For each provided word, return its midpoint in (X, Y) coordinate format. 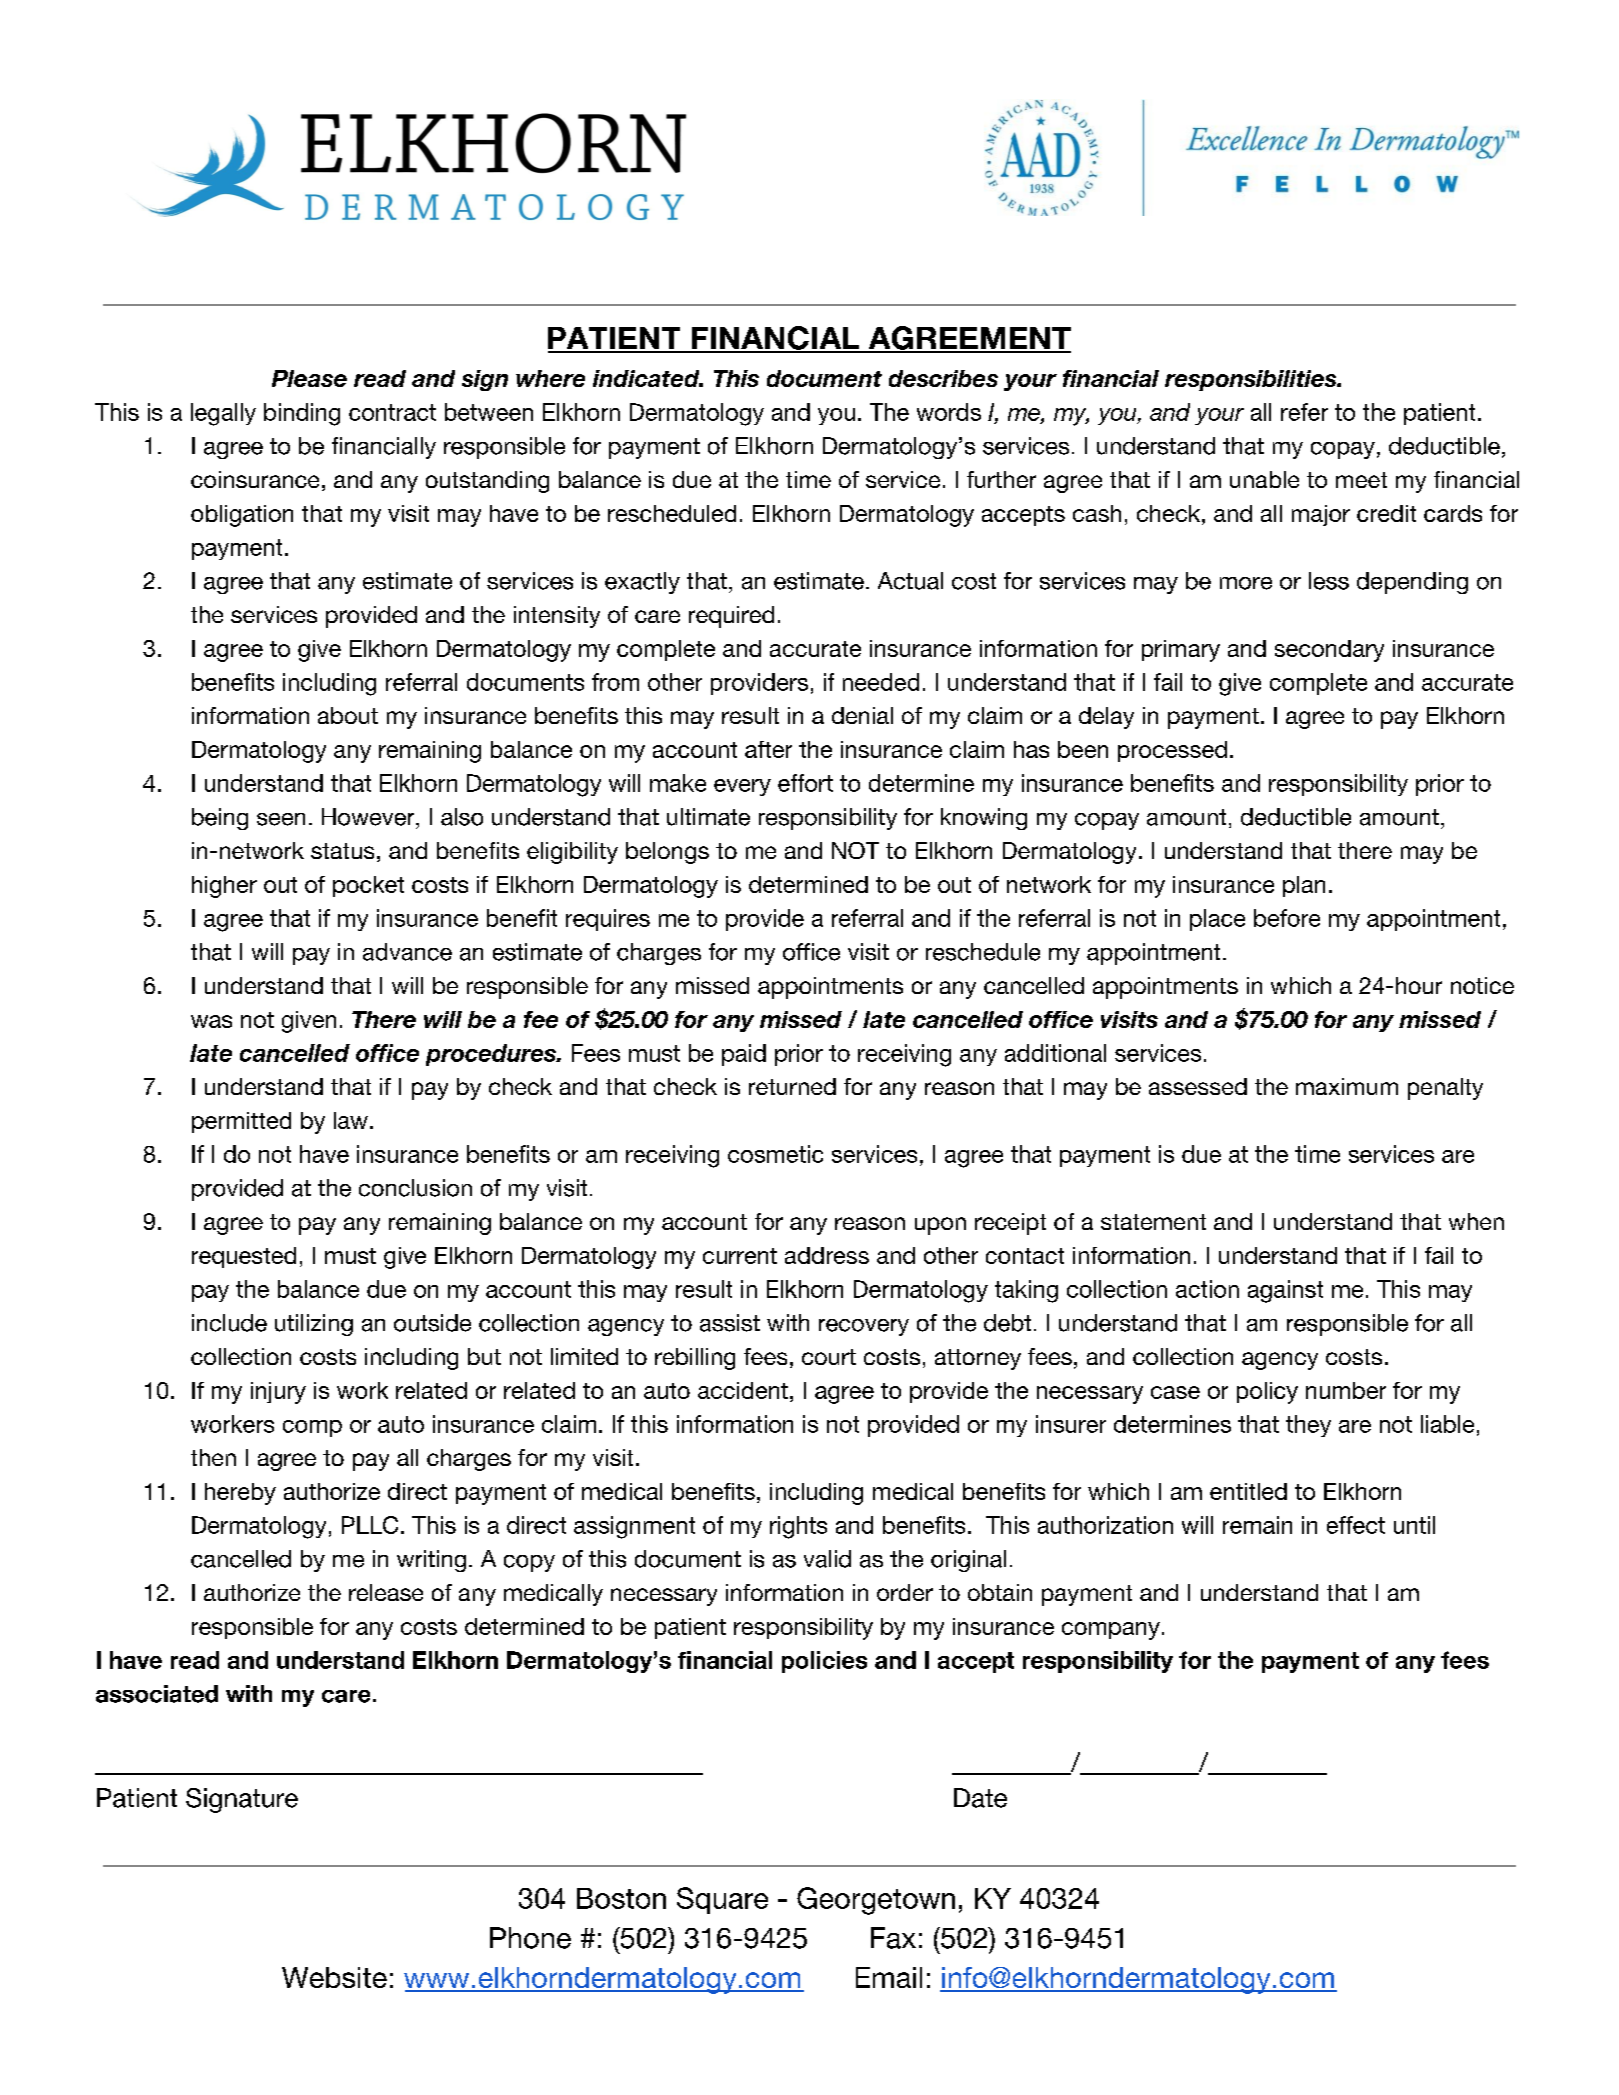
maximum (1347, 1086)
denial (862, 715)
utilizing (314, 1325)
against (1285, 1291)
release (386, 1592)
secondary (1329, 651)
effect (1356, 1525)
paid (744, 1055)
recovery (864, 1327)
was (211, 1021)
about (348, 715)
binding (302, 414)
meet (1361, 480)
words (949, 412)
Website (334, 1977)
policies (824, 1662)
